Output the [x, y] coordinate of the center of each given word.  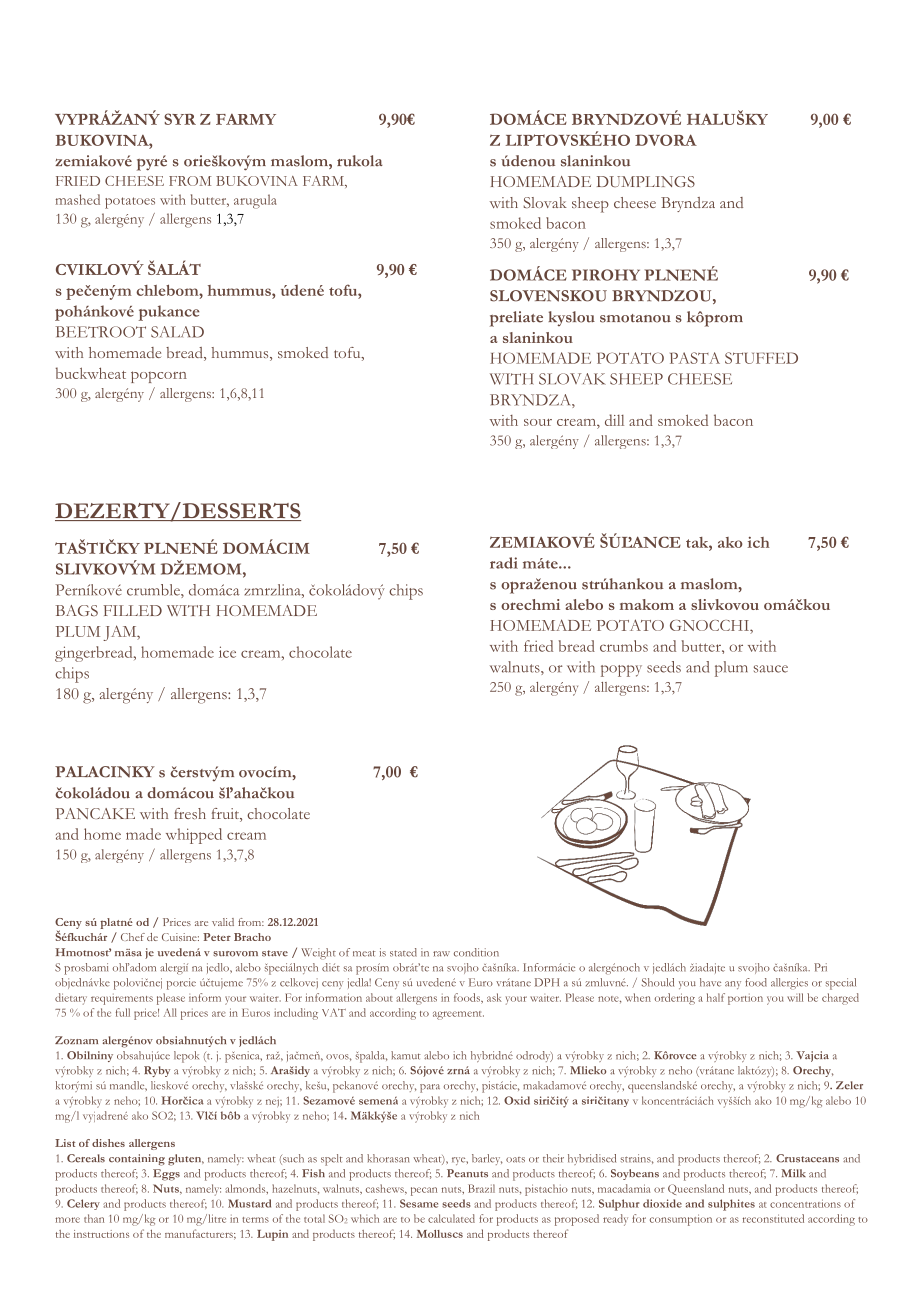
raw [441, 954]
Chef [133, 937]
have [710, 982]
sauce [771, 669]
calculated [451, 1218]
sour [538, 422]
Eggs [166, 1175]
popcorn [159, 377]
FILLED [132, 610]
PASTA [695, 358]
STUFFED [761, 358]
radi [504, 563]
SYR [180, 119]
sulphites [731, 1205]
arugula [255, 201]
